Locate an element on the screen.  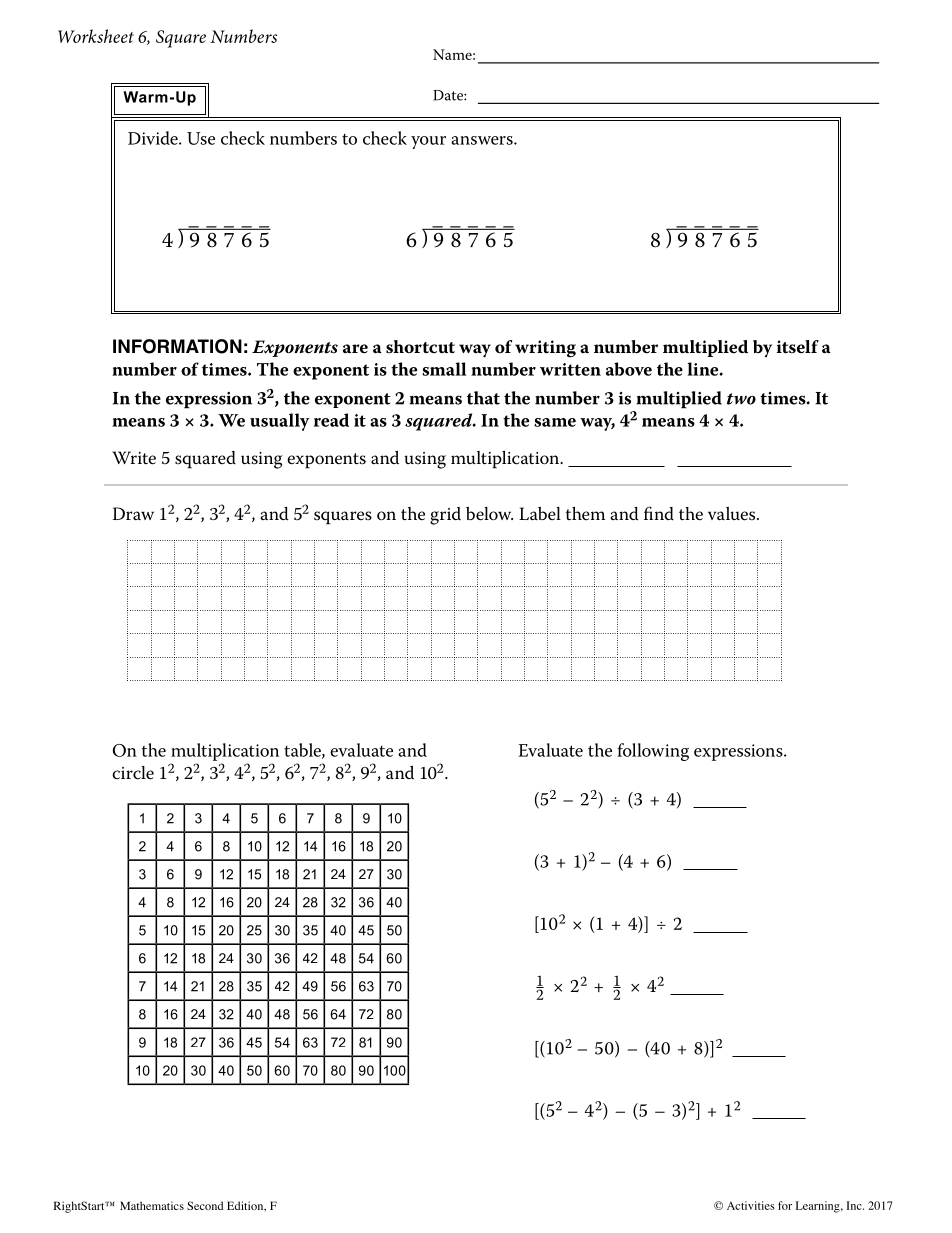
values is located at coordinates (733, 514).
